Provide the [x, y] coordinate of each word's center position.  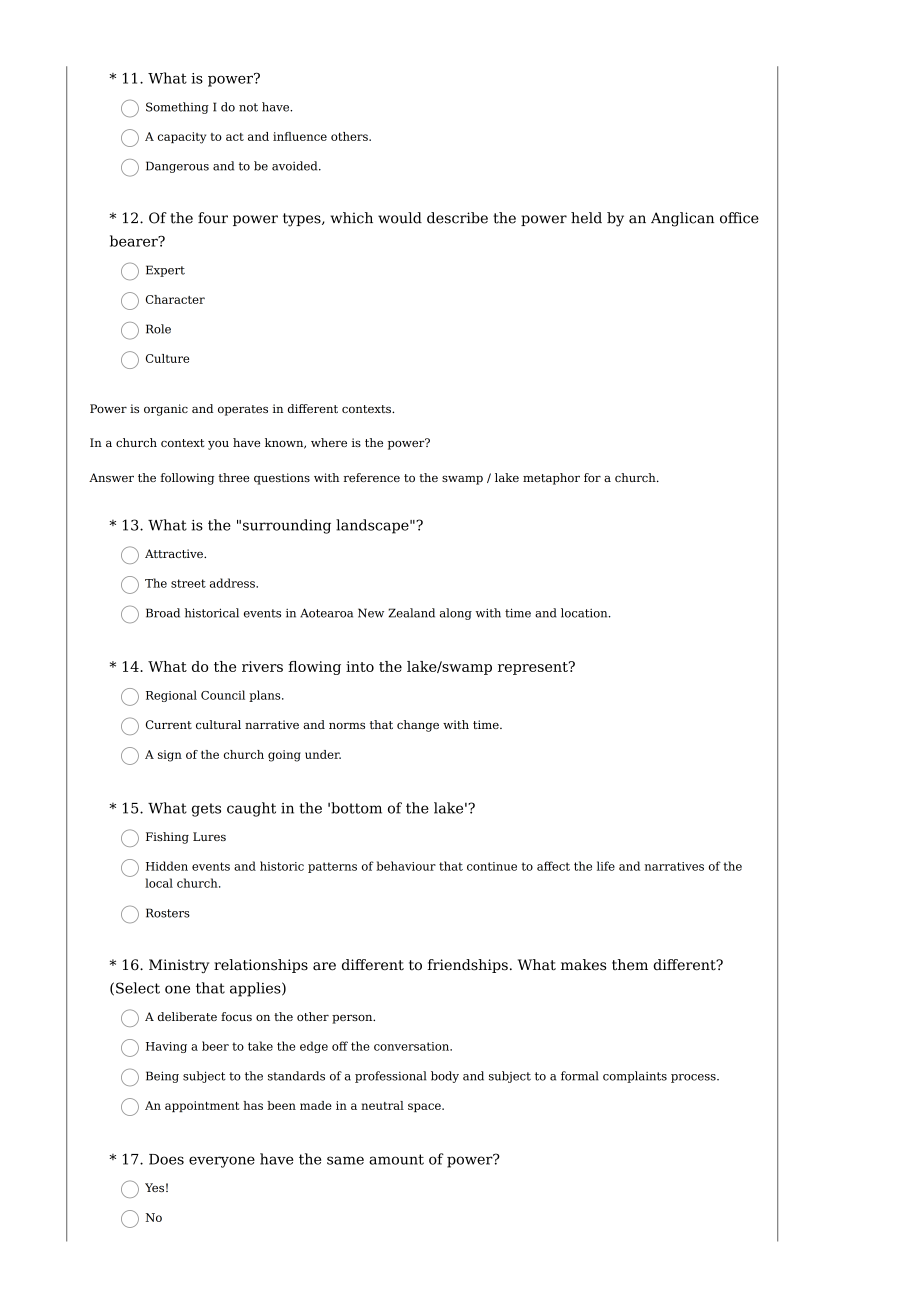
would [400, 218]
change [418, 726]
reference [372, 477]
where [329, 442]
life [606, 866]
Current [169, 724]
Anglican [682, 219]
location [585, 613]
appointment [202, 1106]
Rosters [168, 913]
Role [158, 329]
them [630, 965]
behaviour [406, 866]
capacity [182, 138]
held [586, 218]
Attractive [175, 553]
